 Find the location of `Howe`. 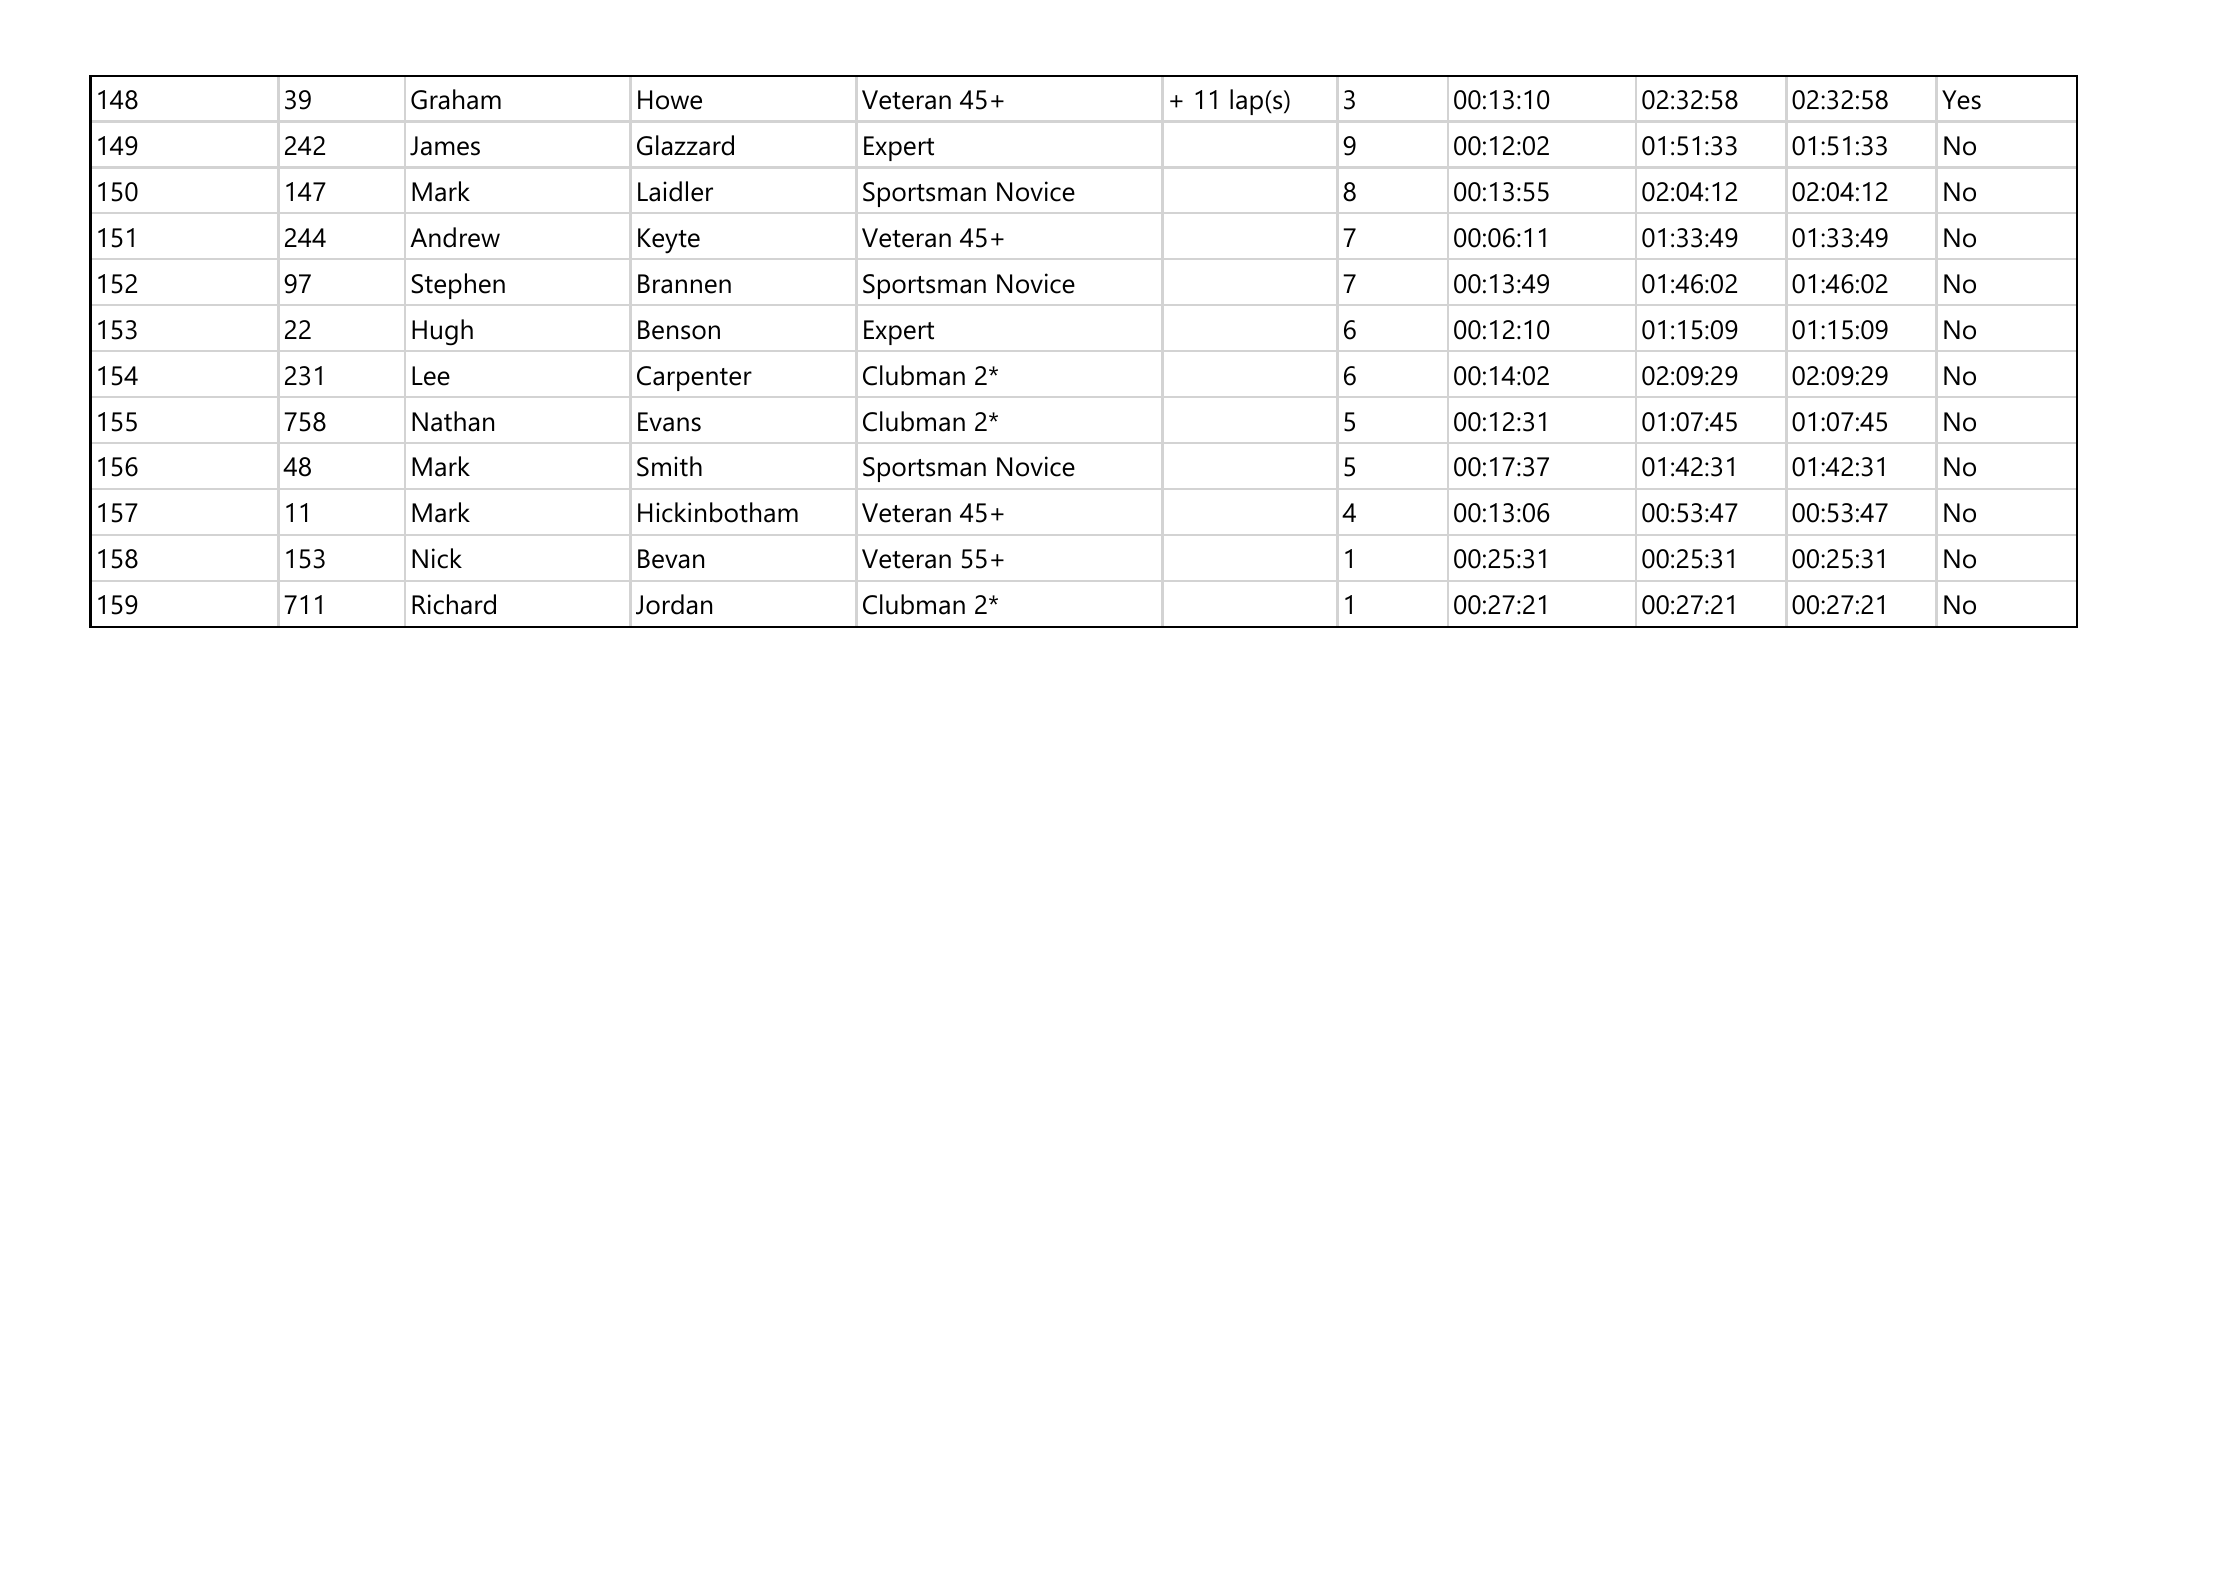

Howe is located at coordinates (670, 100).
